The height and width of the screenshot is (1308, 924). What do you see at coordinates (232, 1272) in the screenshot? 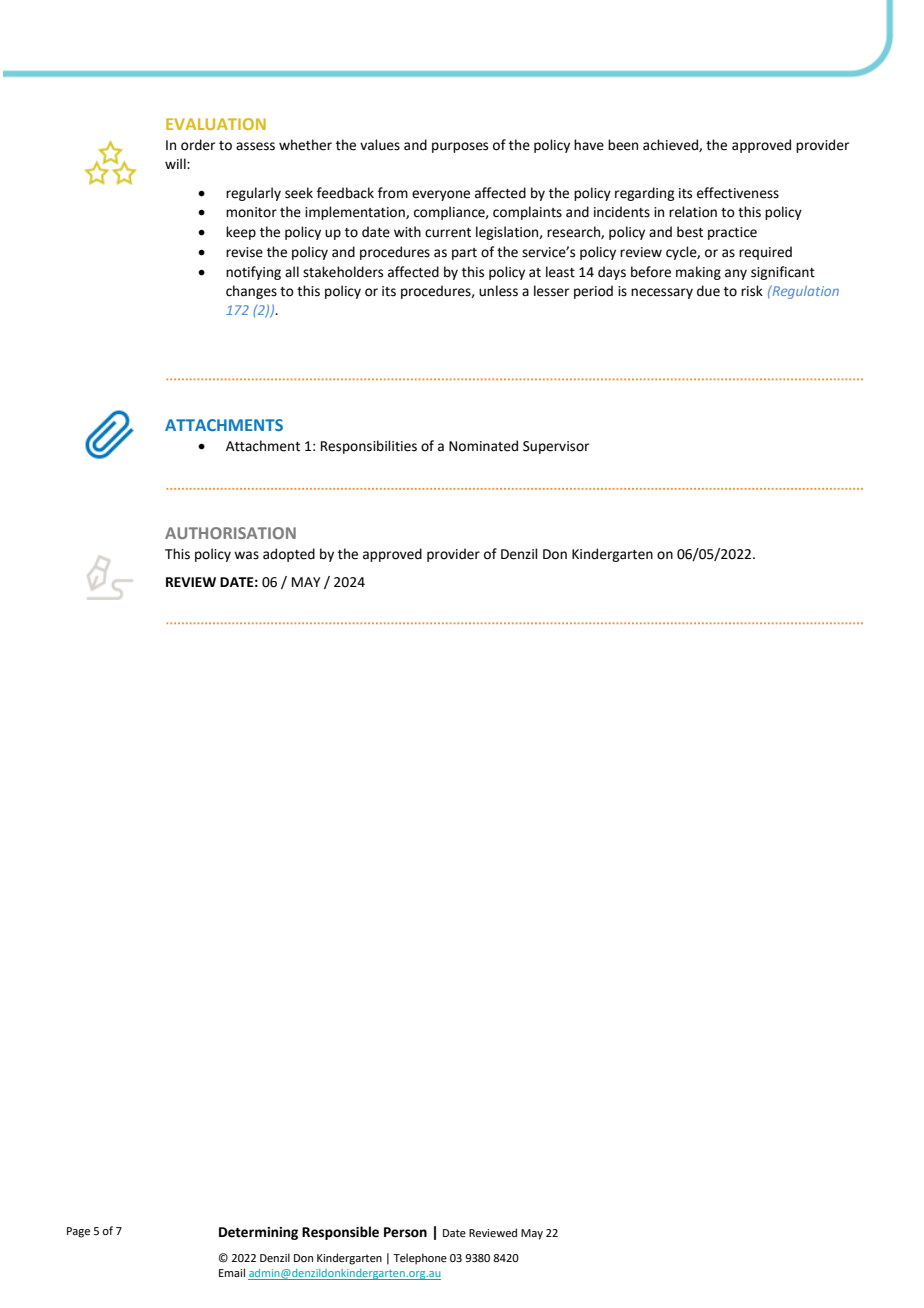
I see `Email` at bounding box center [232, 1272].
